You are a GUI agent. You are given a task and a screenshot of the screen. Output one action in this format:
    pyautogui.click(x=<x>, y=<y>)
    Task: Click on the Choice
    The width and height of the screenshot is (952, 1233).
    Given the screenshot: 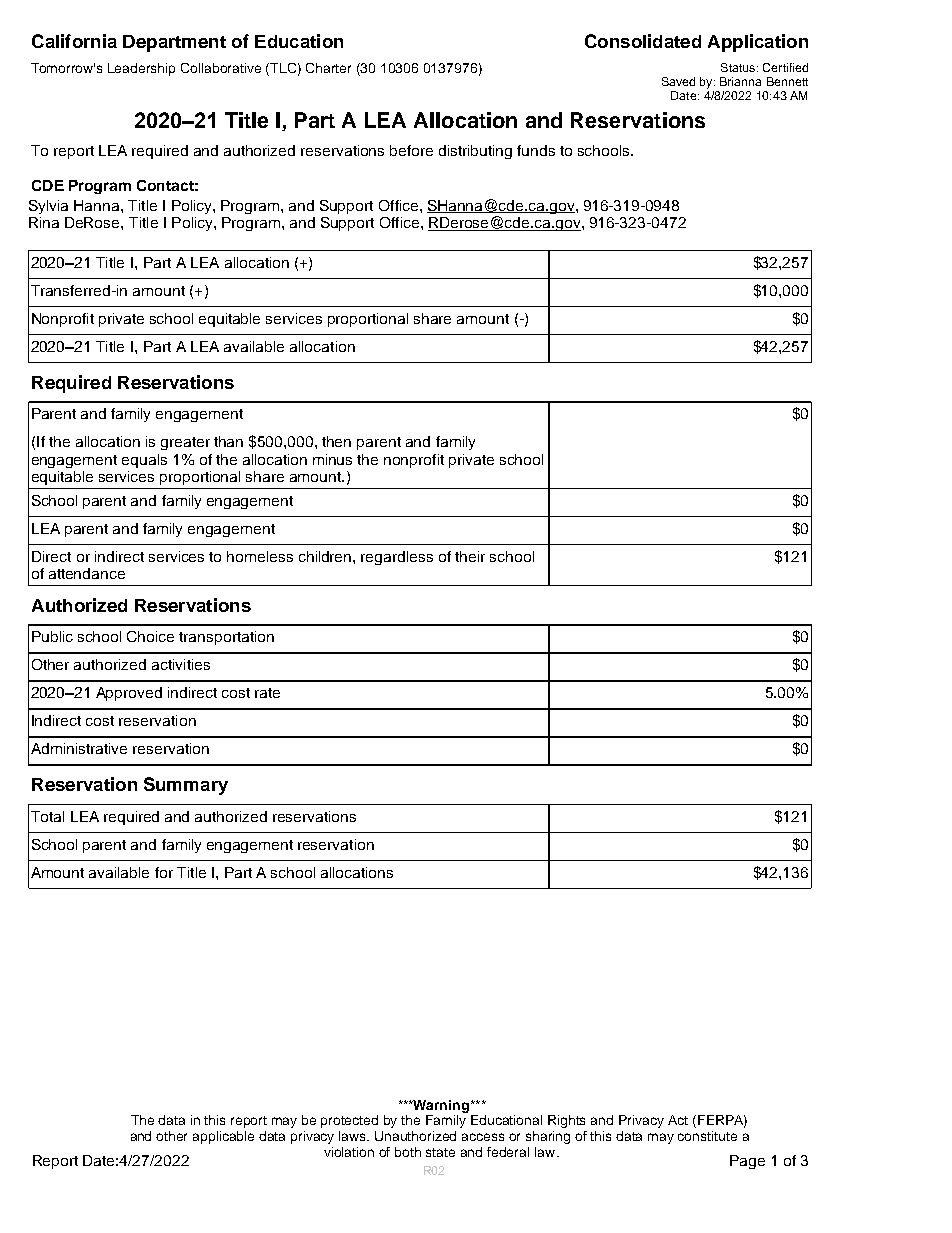 What is the action you would take?
    pyautogui.click(x=150, y=636)
